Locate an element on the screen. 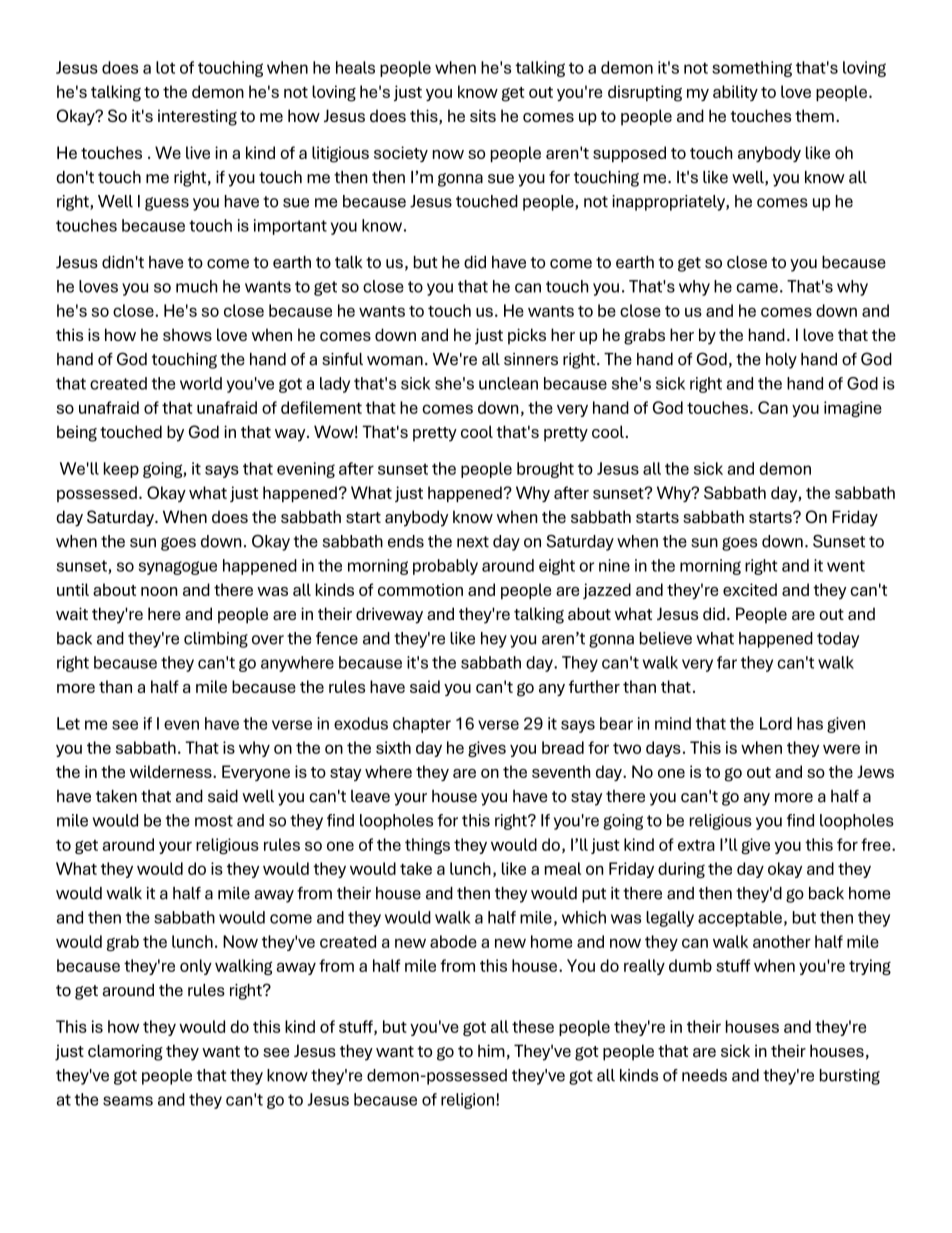  them is located at coordinates (814, 115).
